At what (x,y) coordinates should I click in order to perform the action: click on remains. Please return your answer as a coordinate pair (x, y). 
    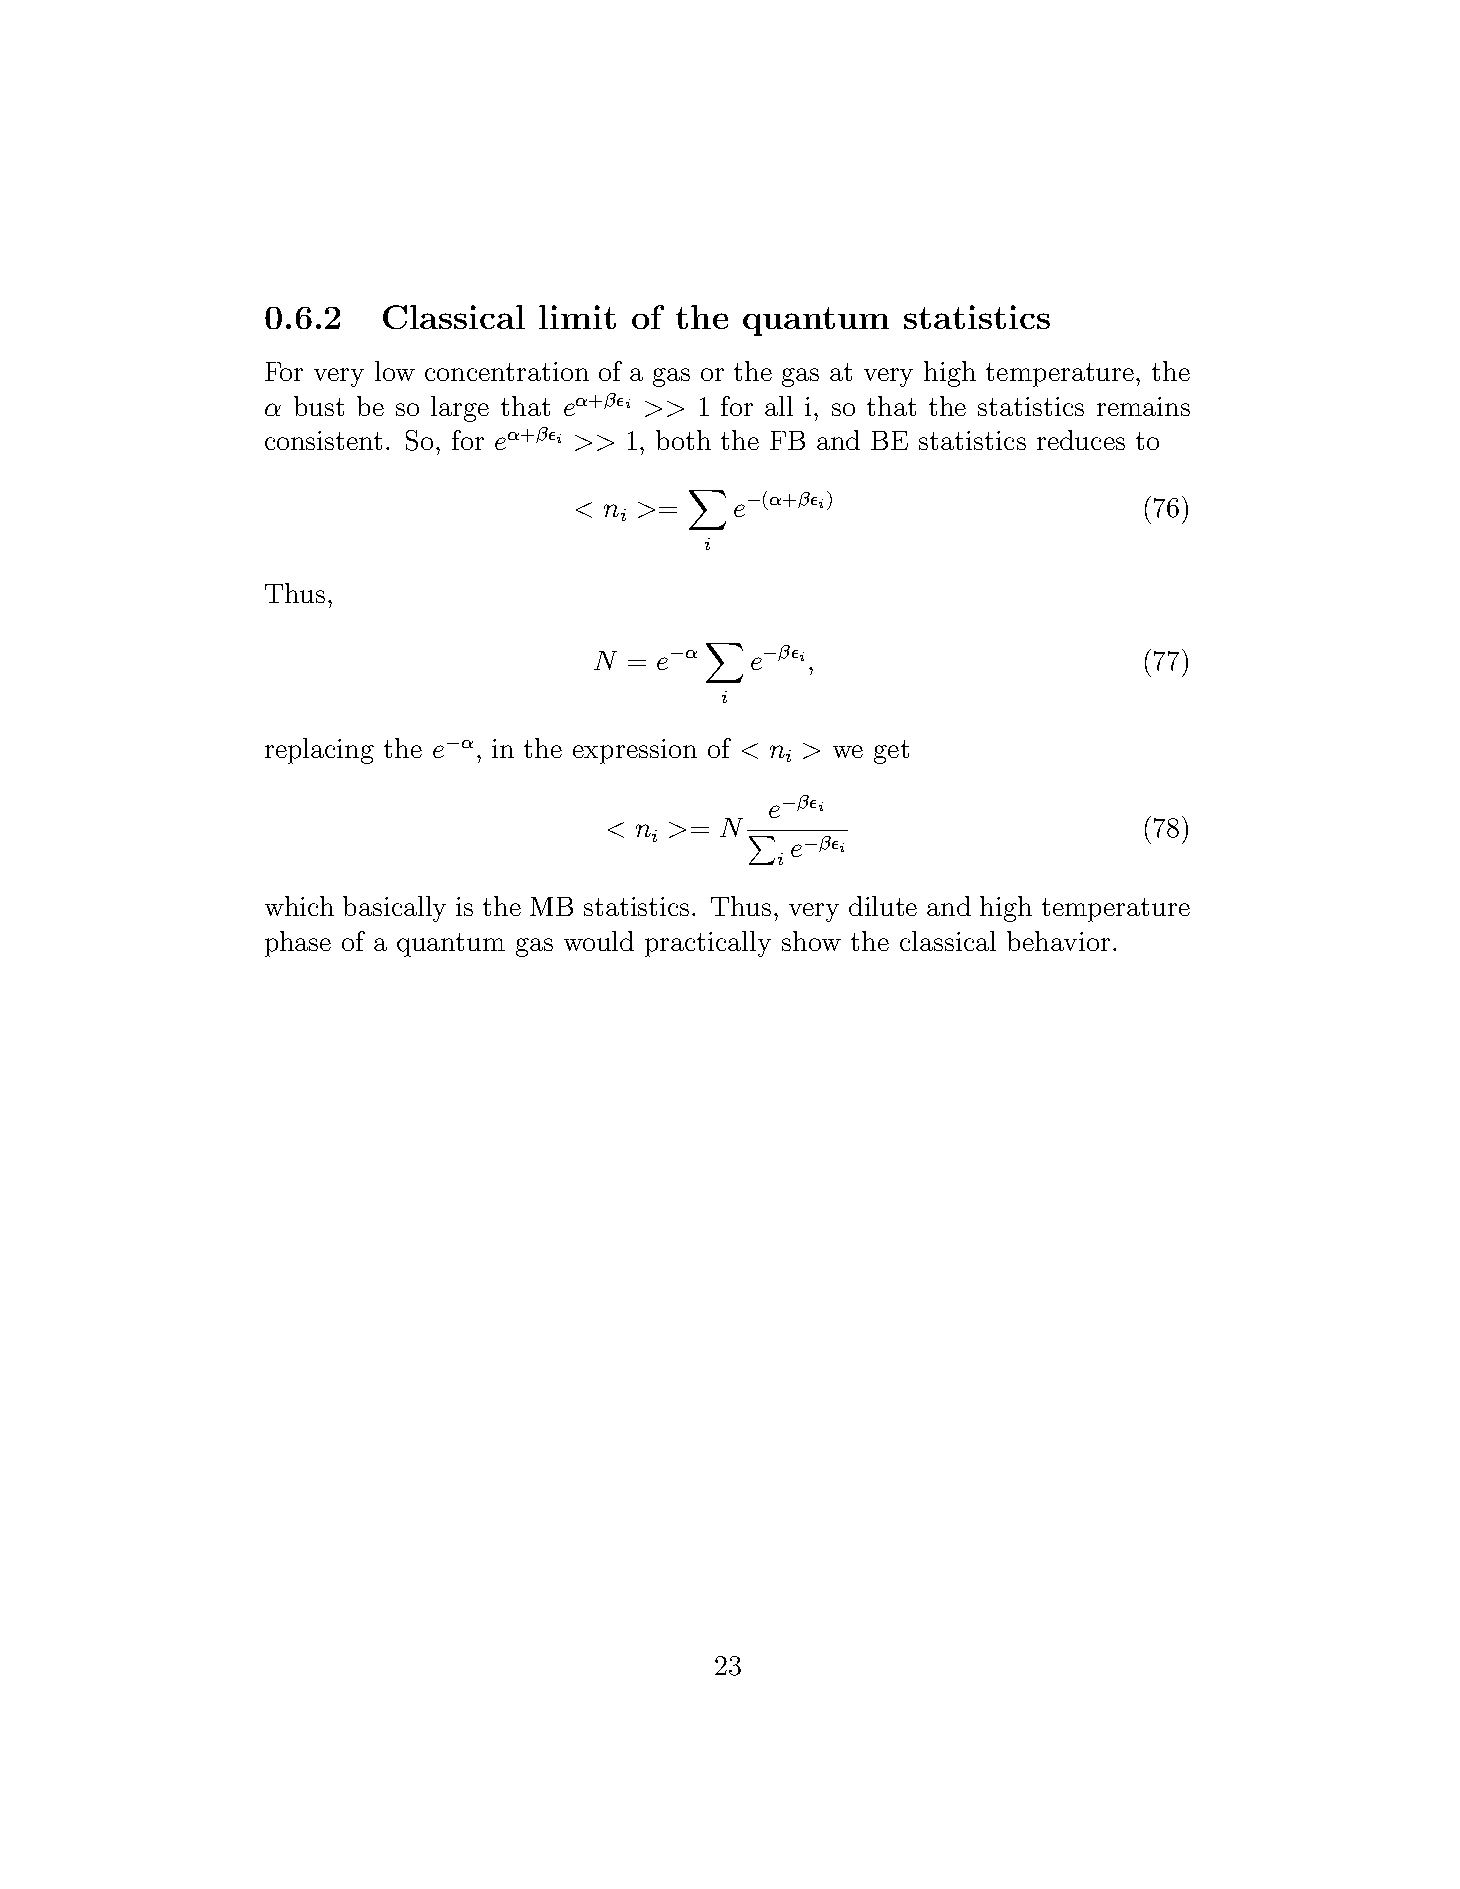
    Looking at the image, I should click on (1143, 406).
